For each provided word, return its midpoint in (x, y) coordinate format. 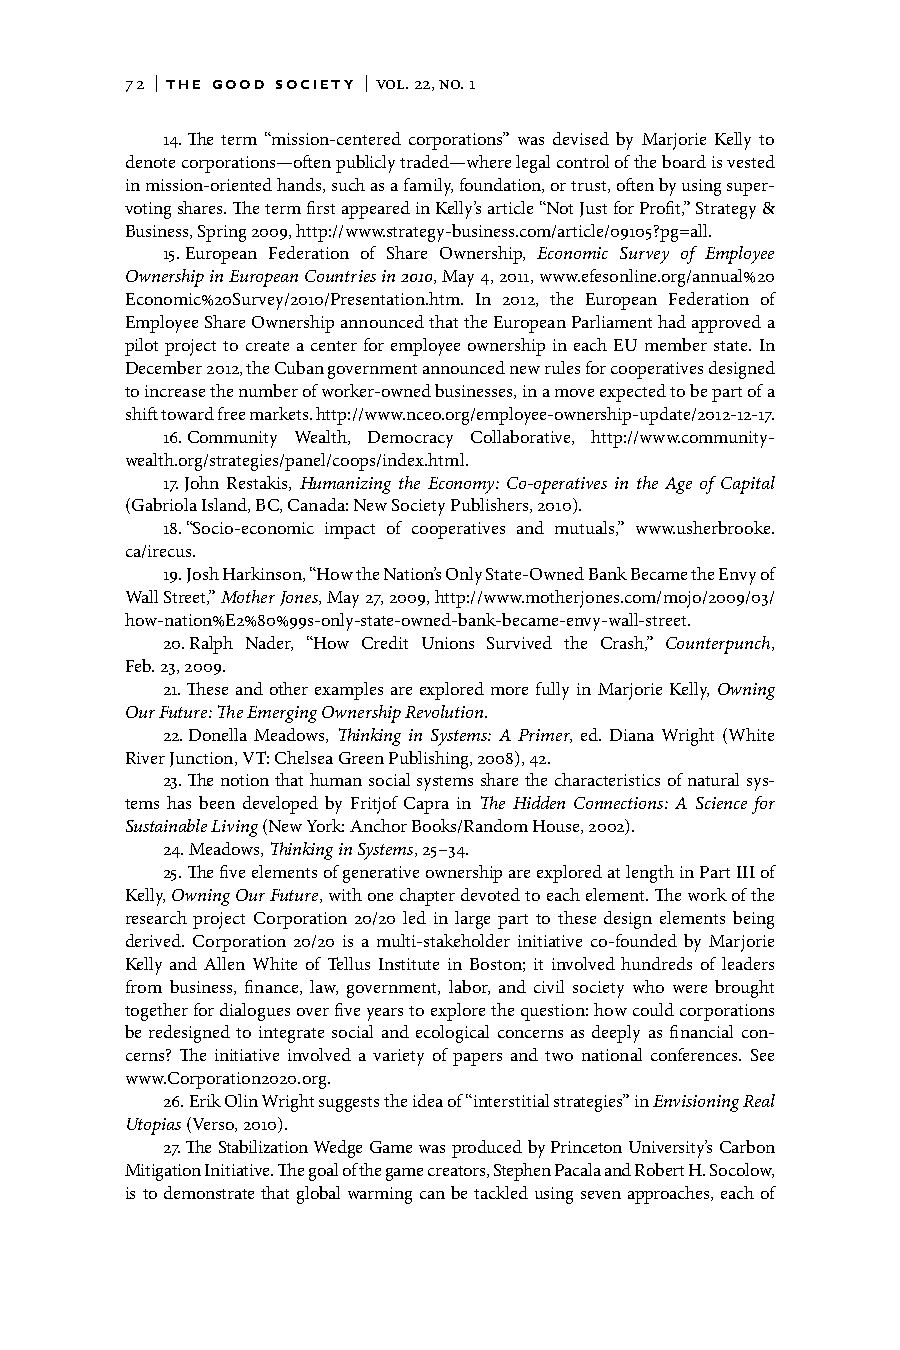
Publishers (491, 505)
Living (234, 828)
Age (678, 485)
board (684, 161)
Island (225, 505)
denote (150, 161)
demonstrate (209, 1192)
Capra (426, 805)
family (428, 187)
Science (721, 803)
